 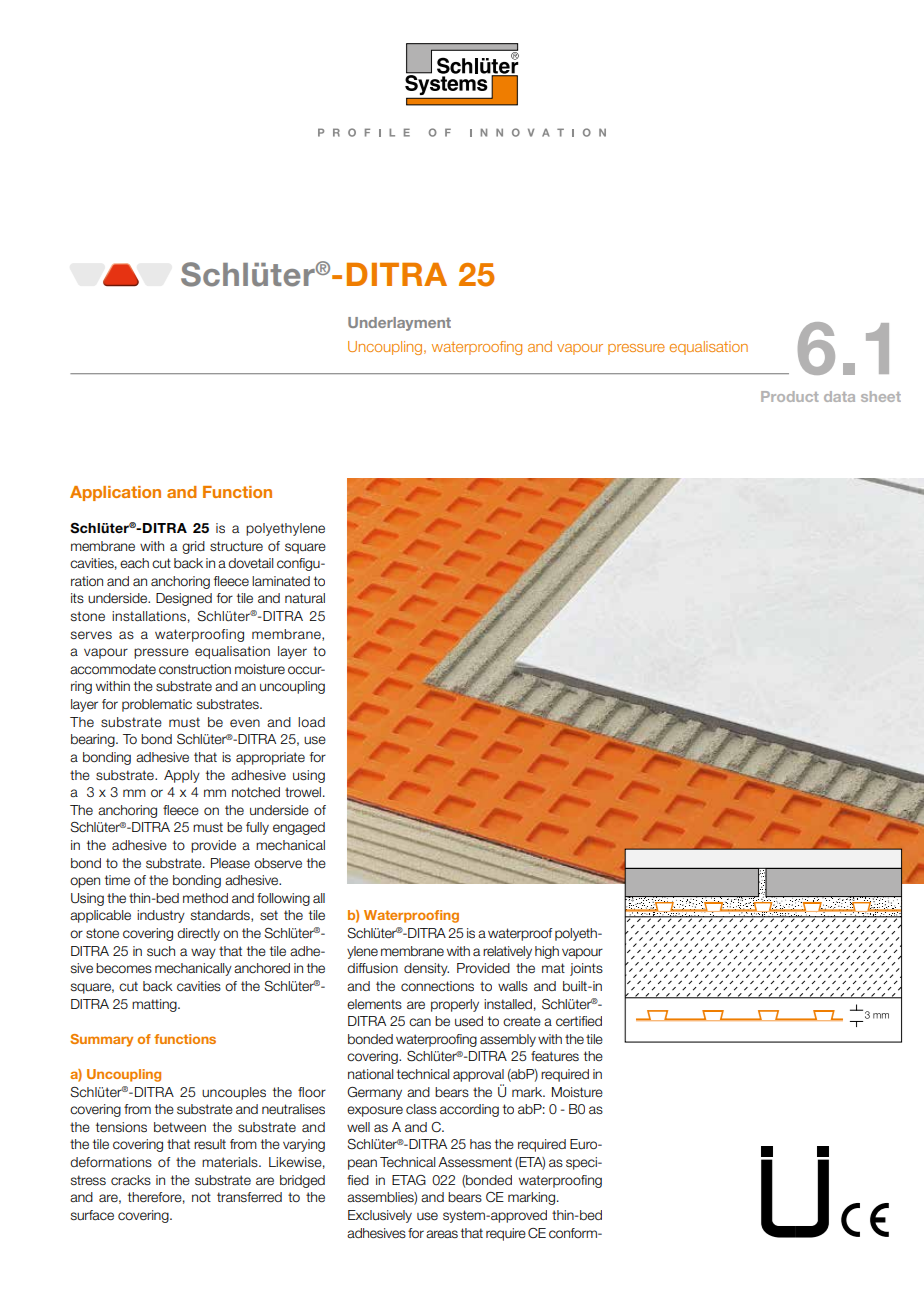 What do you see at coordinates (399, 324) in the screenshot?
I see `Underlayment` at bounding box center [399, 324].
